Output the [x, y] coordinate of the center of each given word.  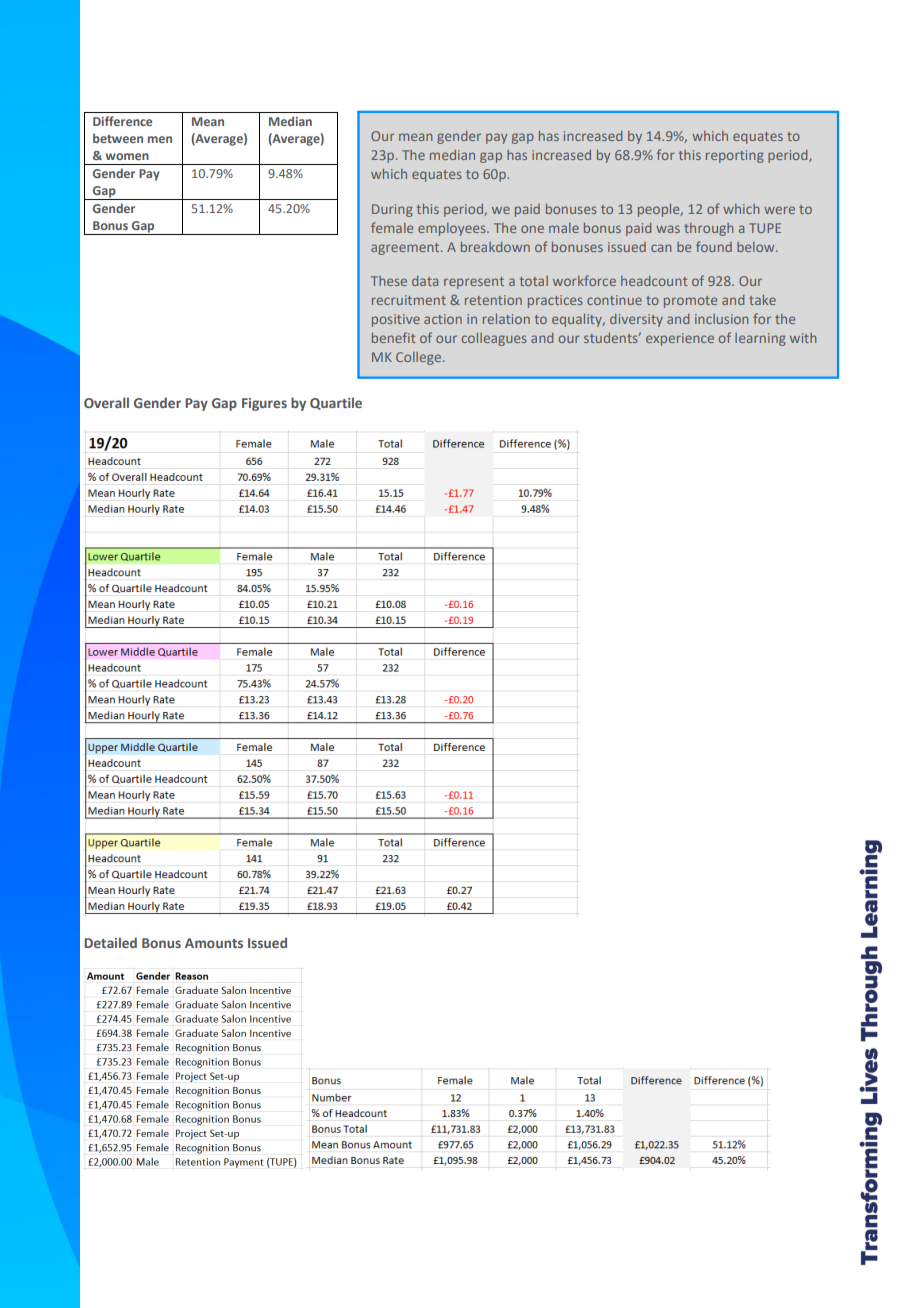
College [420, 358]
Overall [106, 402]
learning [760, 339]
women [127, 156]
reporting [735, 156]
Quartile [336, 403]
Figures [264, 404]
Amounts [214, 943]
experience [680, 339]
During [392, 210]
